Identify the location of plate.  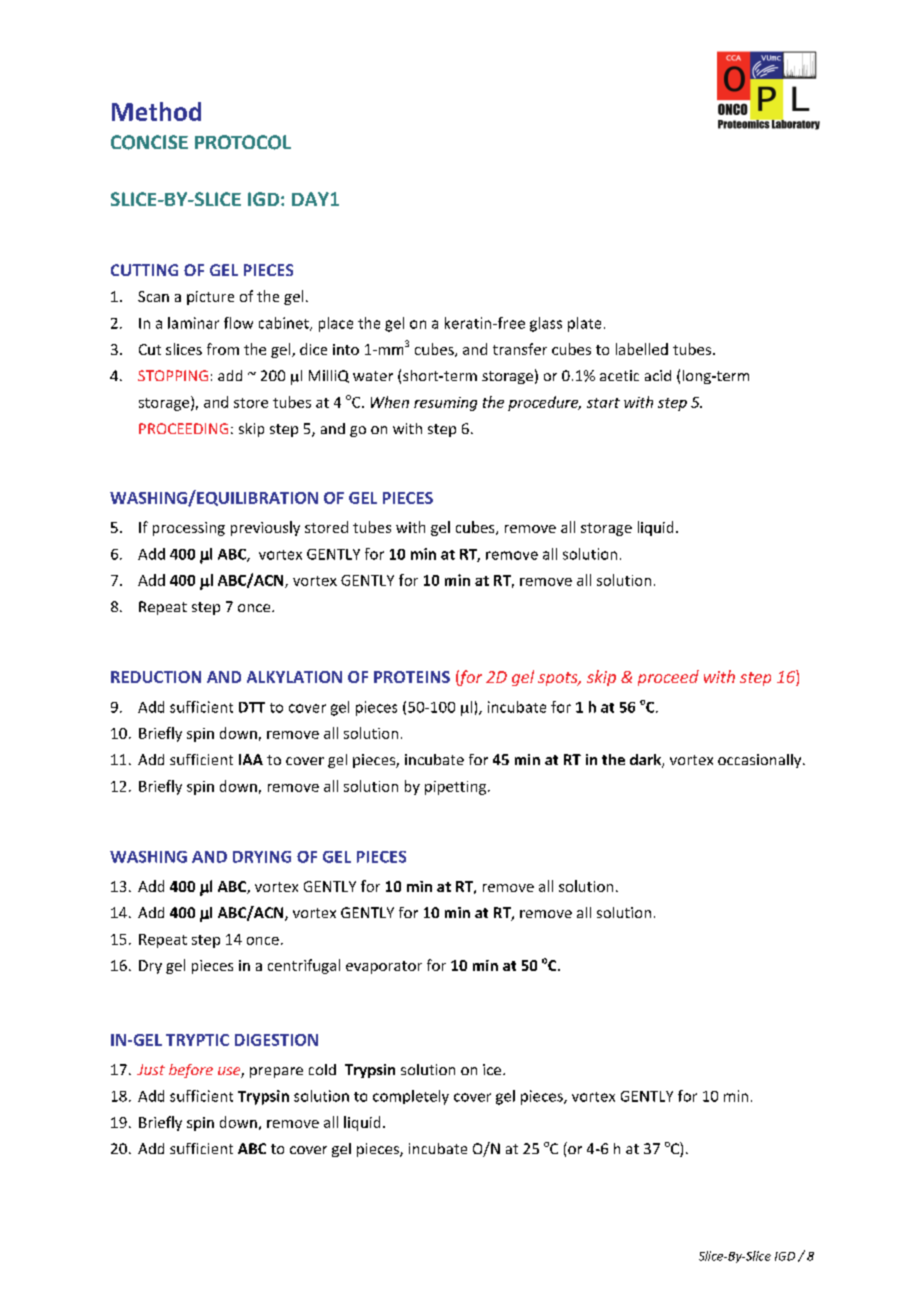
(584, 324).
